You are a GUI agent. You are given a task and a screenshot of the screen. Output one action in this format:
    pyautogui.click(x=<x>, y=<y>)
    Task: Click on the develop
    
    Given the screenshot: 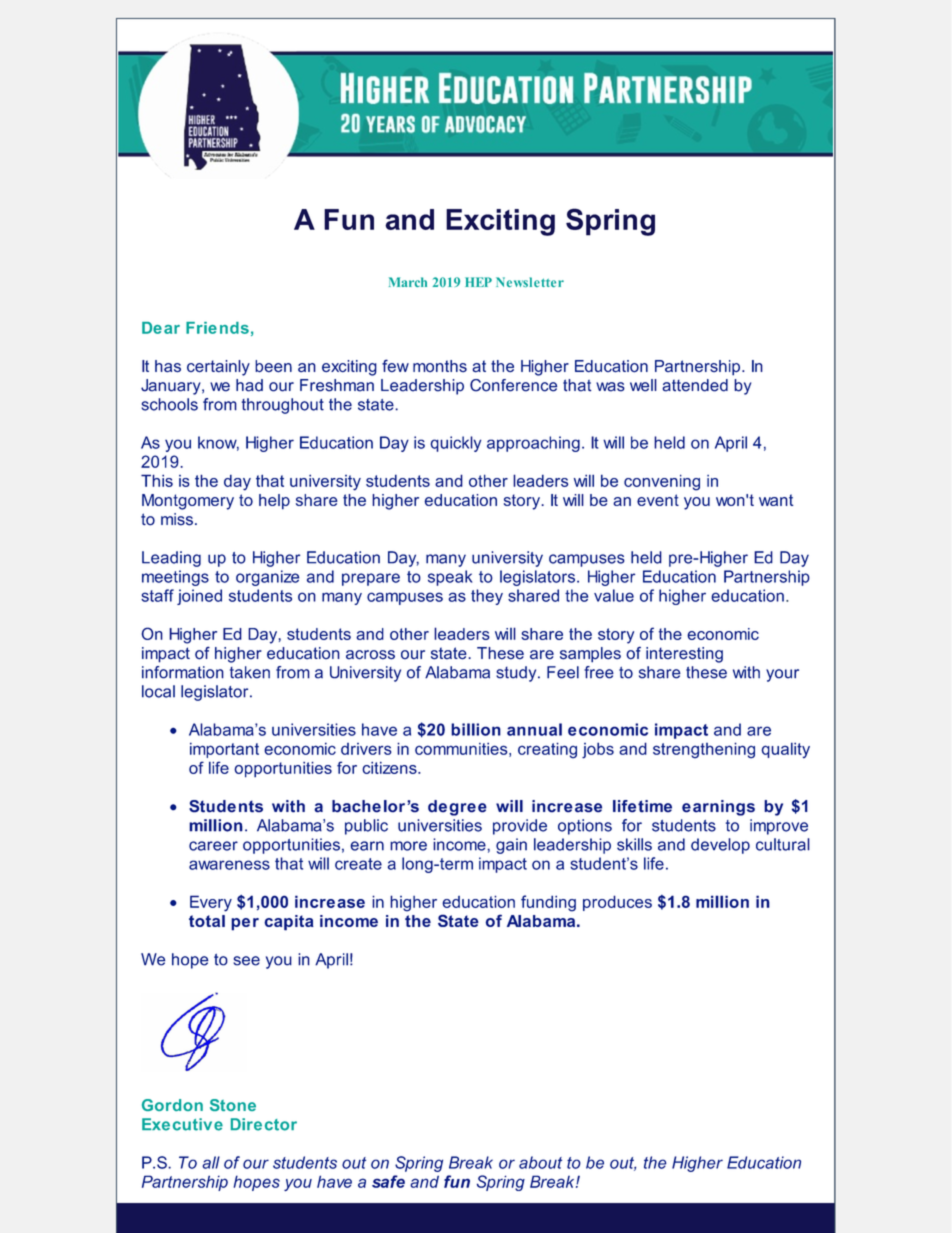 What is the action you would take?
    pyautogui.click(x=720, y=846)
